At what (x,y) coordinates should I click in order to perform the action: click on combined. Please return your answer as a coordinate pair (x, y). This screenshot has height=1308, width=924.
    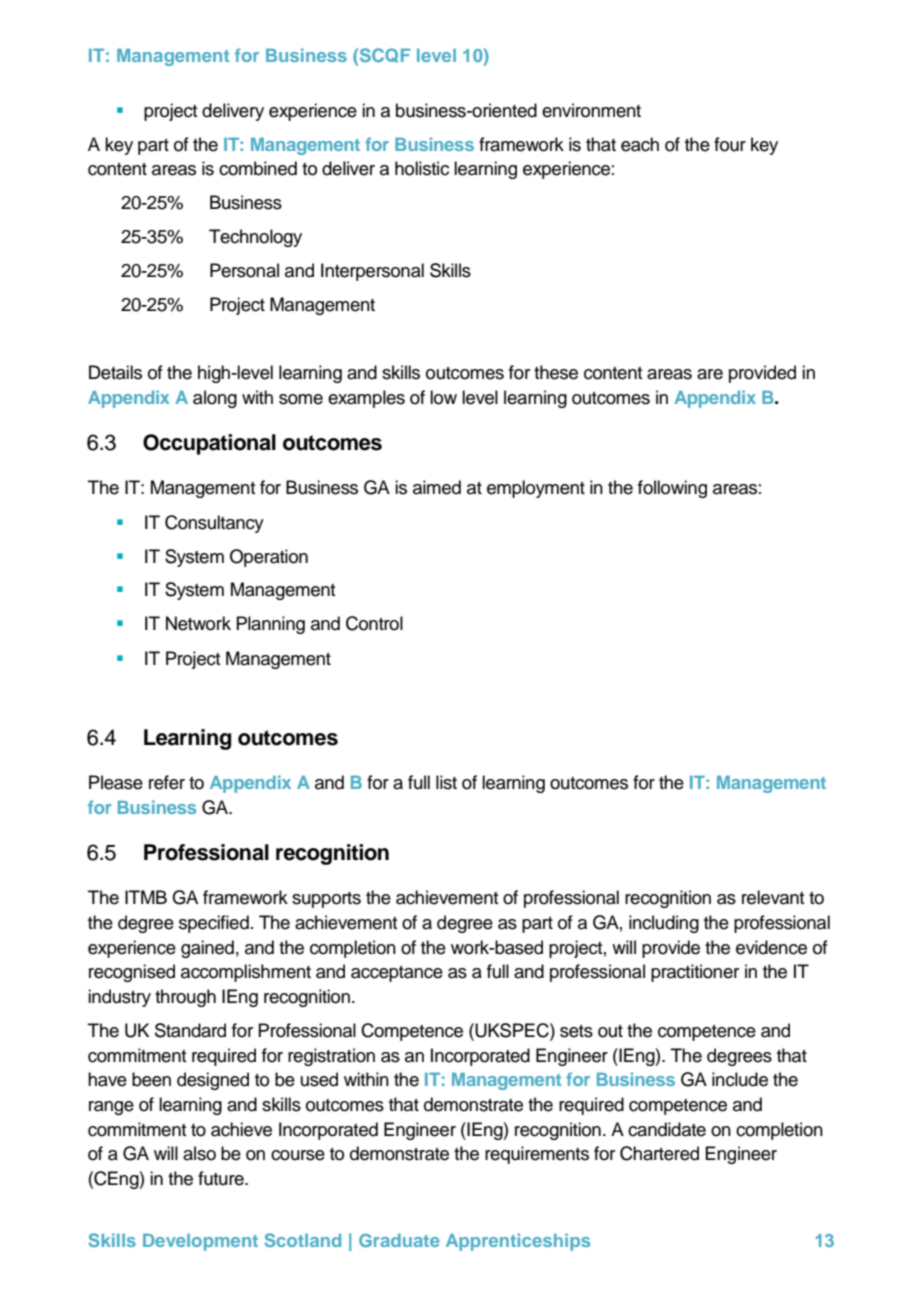
    Looking at the image, I should click on (258, 168).
